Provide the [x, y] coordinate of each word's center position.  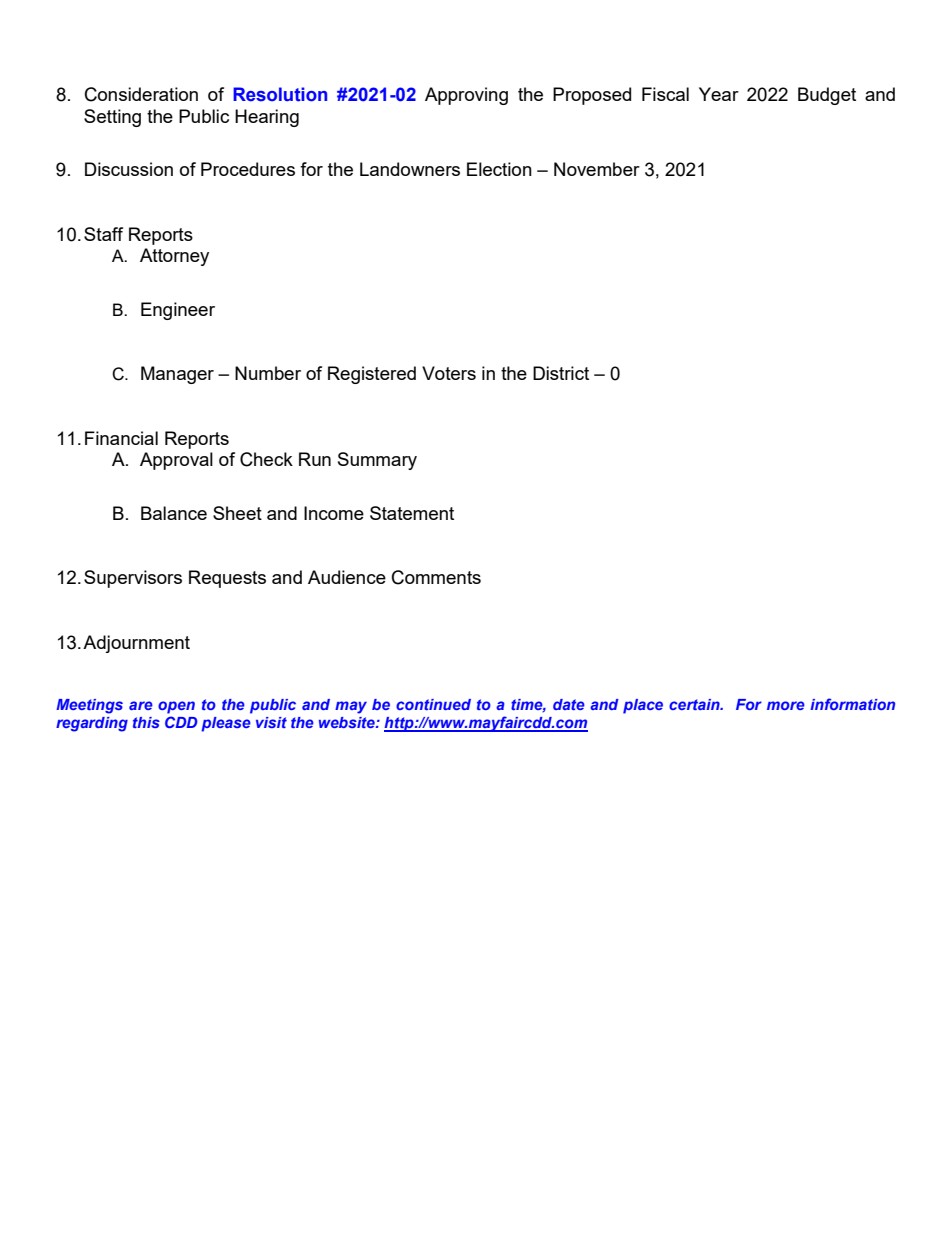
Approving [466, 96]
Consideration [141, 94]
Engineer [178, 311]
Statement [412, 513]
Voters [449, 373]
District [561, 373]
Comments [436, 577]
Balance [174, 513]
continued [433, 704]
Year [719, 94]
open [176, 707]
